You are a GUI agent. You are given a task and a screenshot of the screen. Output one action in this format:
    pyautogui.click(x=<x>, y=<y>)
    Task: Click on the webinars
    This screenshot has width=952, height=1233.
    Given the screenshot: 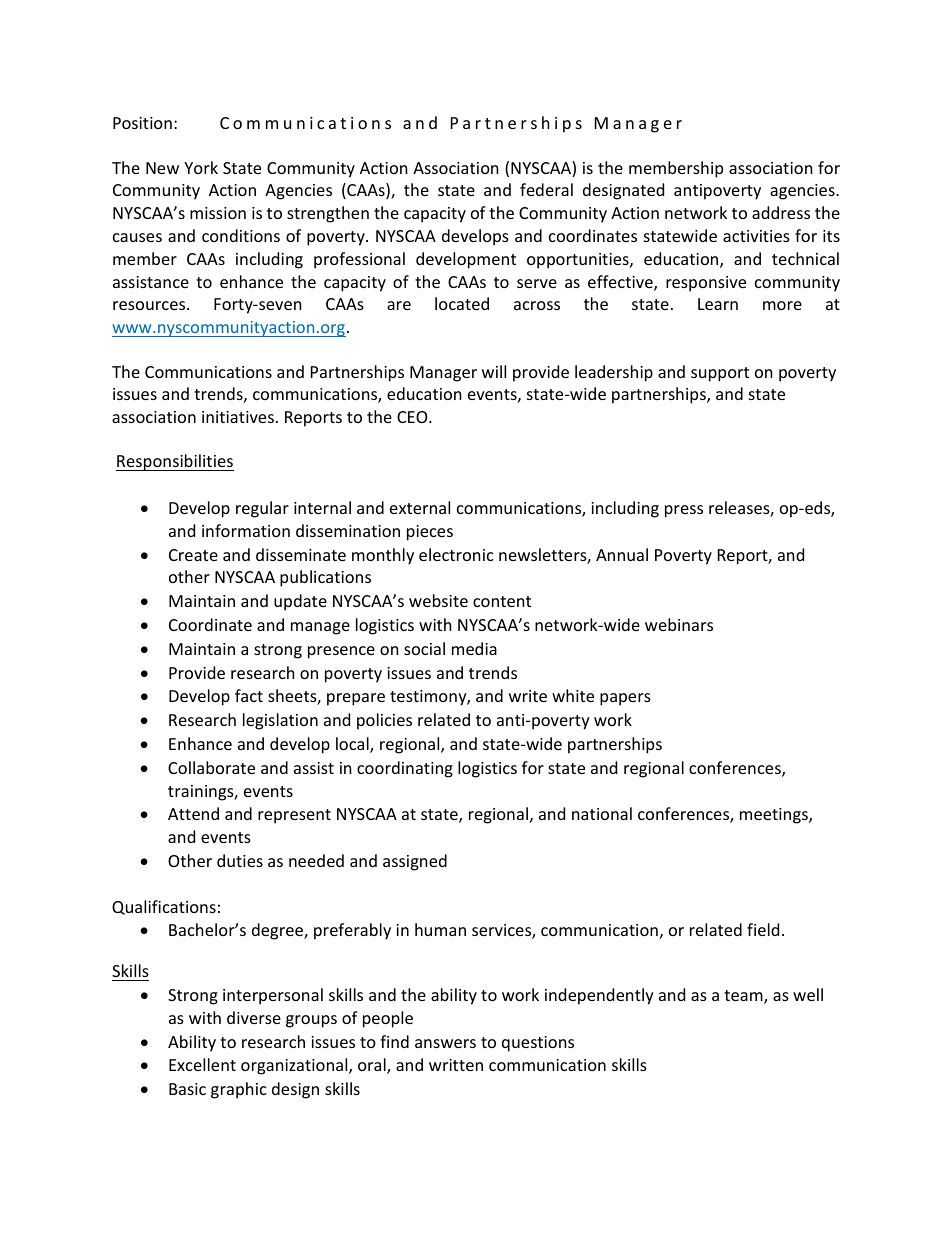 What is the action you would take?
    pyautogui.click(x=679, y=624)
